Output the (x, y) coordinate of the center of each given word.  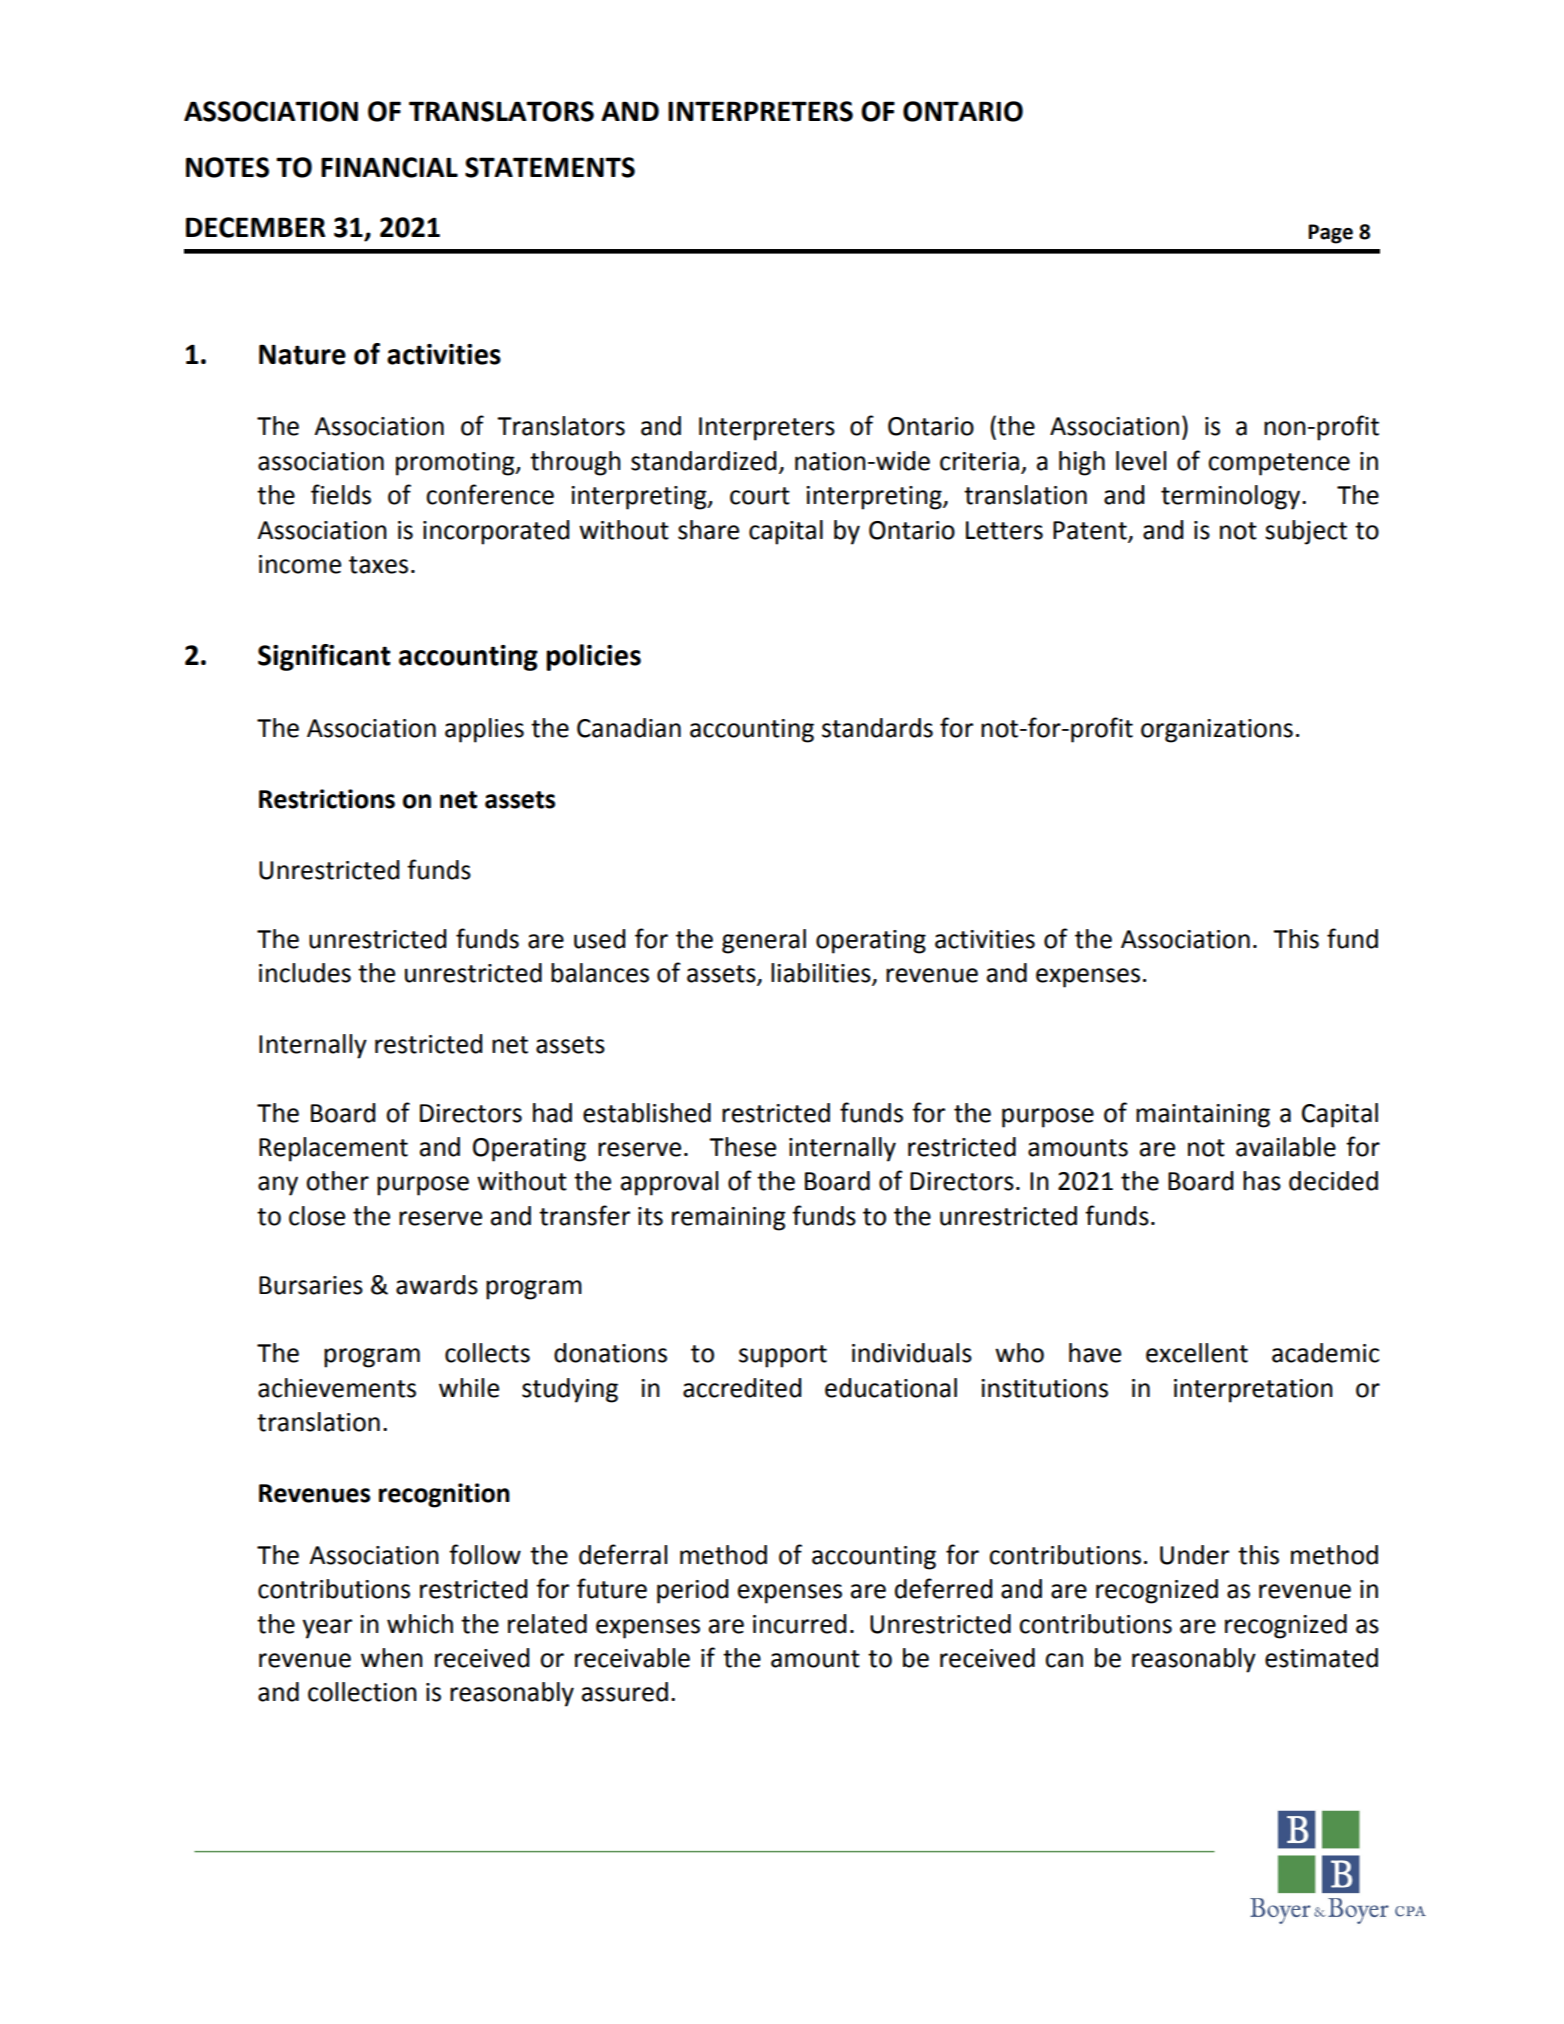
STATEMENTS (550, 167)
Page (1330, 234)
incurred (799, 1624)
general (764, 941)
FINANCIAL (389, 167)
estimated (1321, 1658)
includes (305, 973)
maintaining (1203, 1116)
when (392, 1658)
